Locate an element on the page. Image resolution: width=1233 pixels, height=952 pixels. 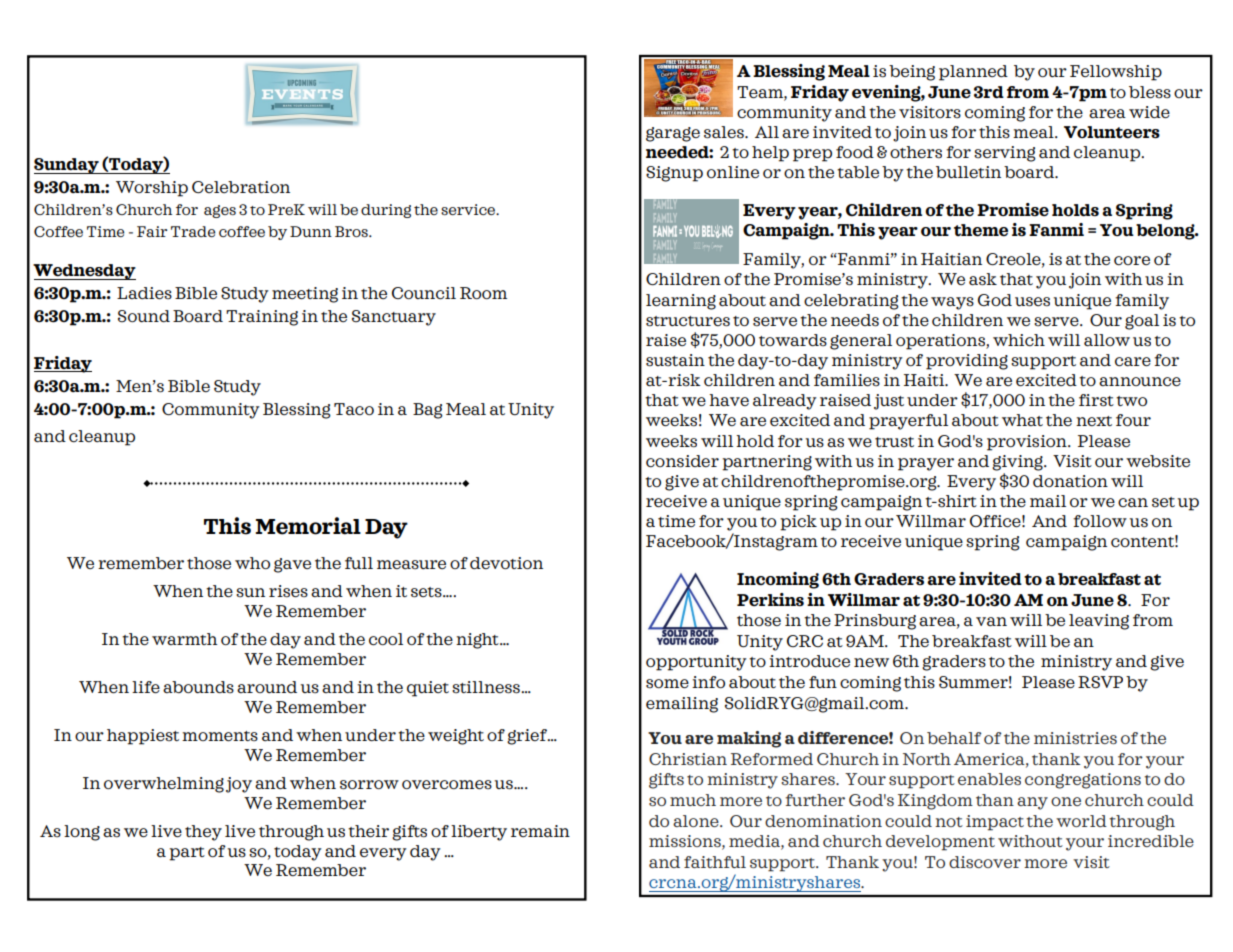
rises is located at coordinates (288, 591).
